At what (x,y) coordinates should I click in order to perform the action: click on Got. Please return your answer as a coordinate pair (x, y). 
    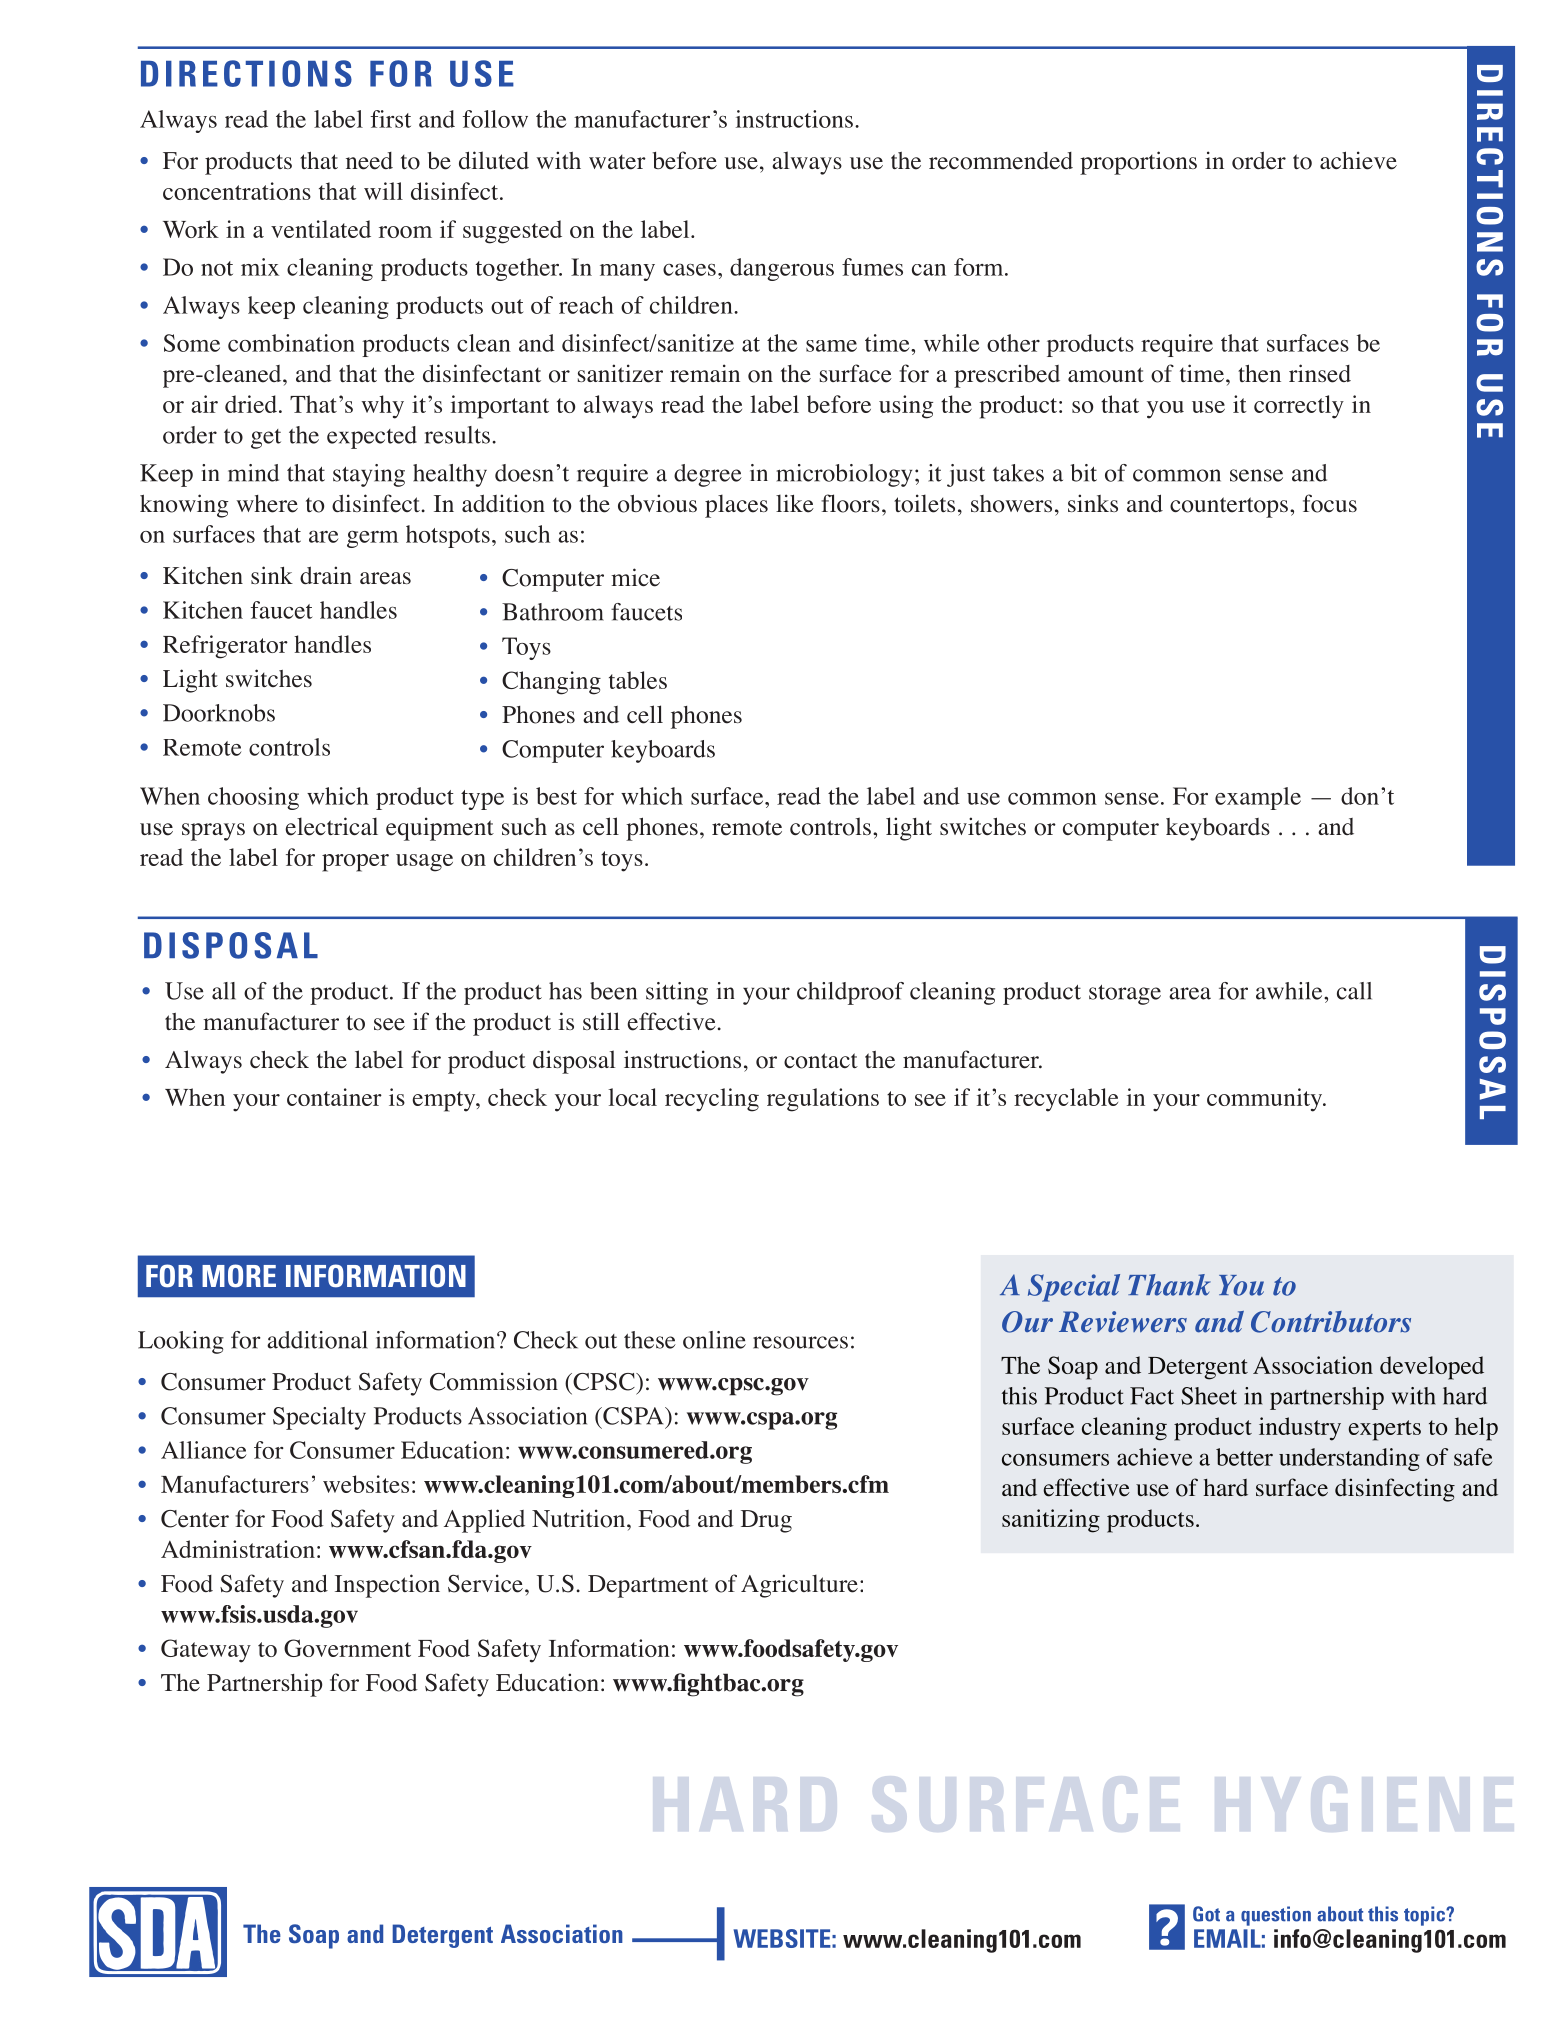
    Looking at the image, I should click on (1206, 1914).
